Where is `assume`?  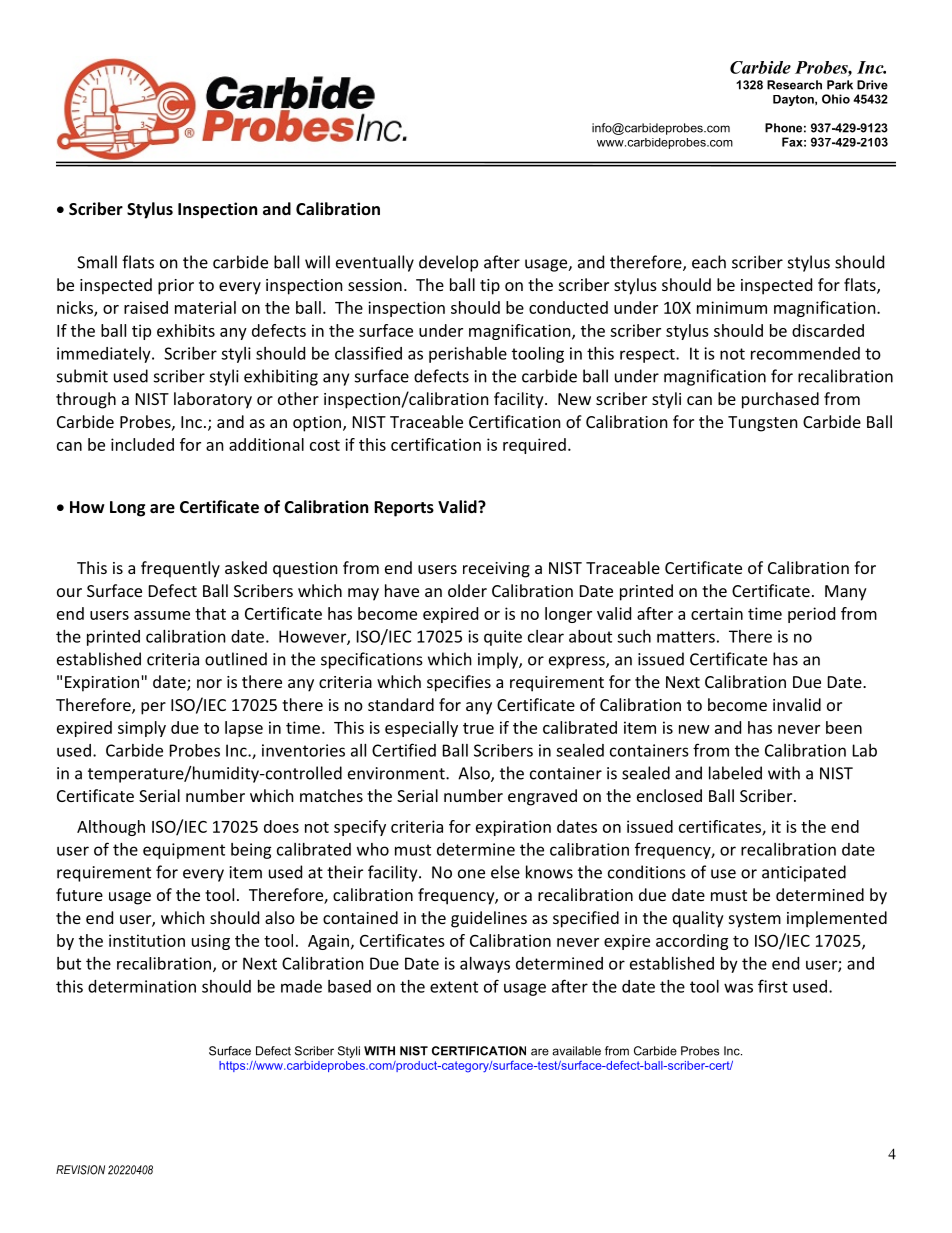 assume is located at coordinates (162, 615).
